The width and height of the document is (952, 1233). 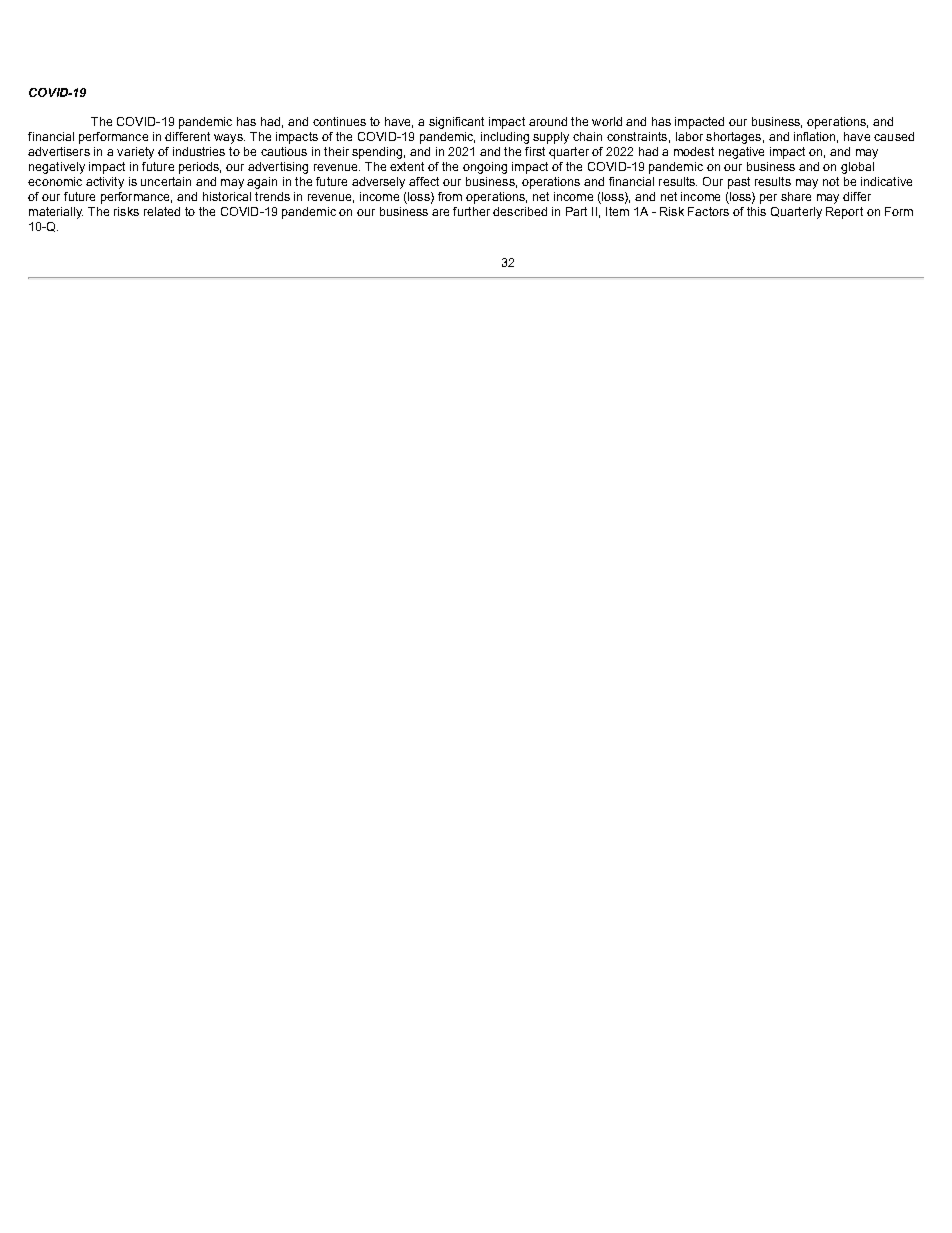 I want to click on world, so click(x=607, y=121).
